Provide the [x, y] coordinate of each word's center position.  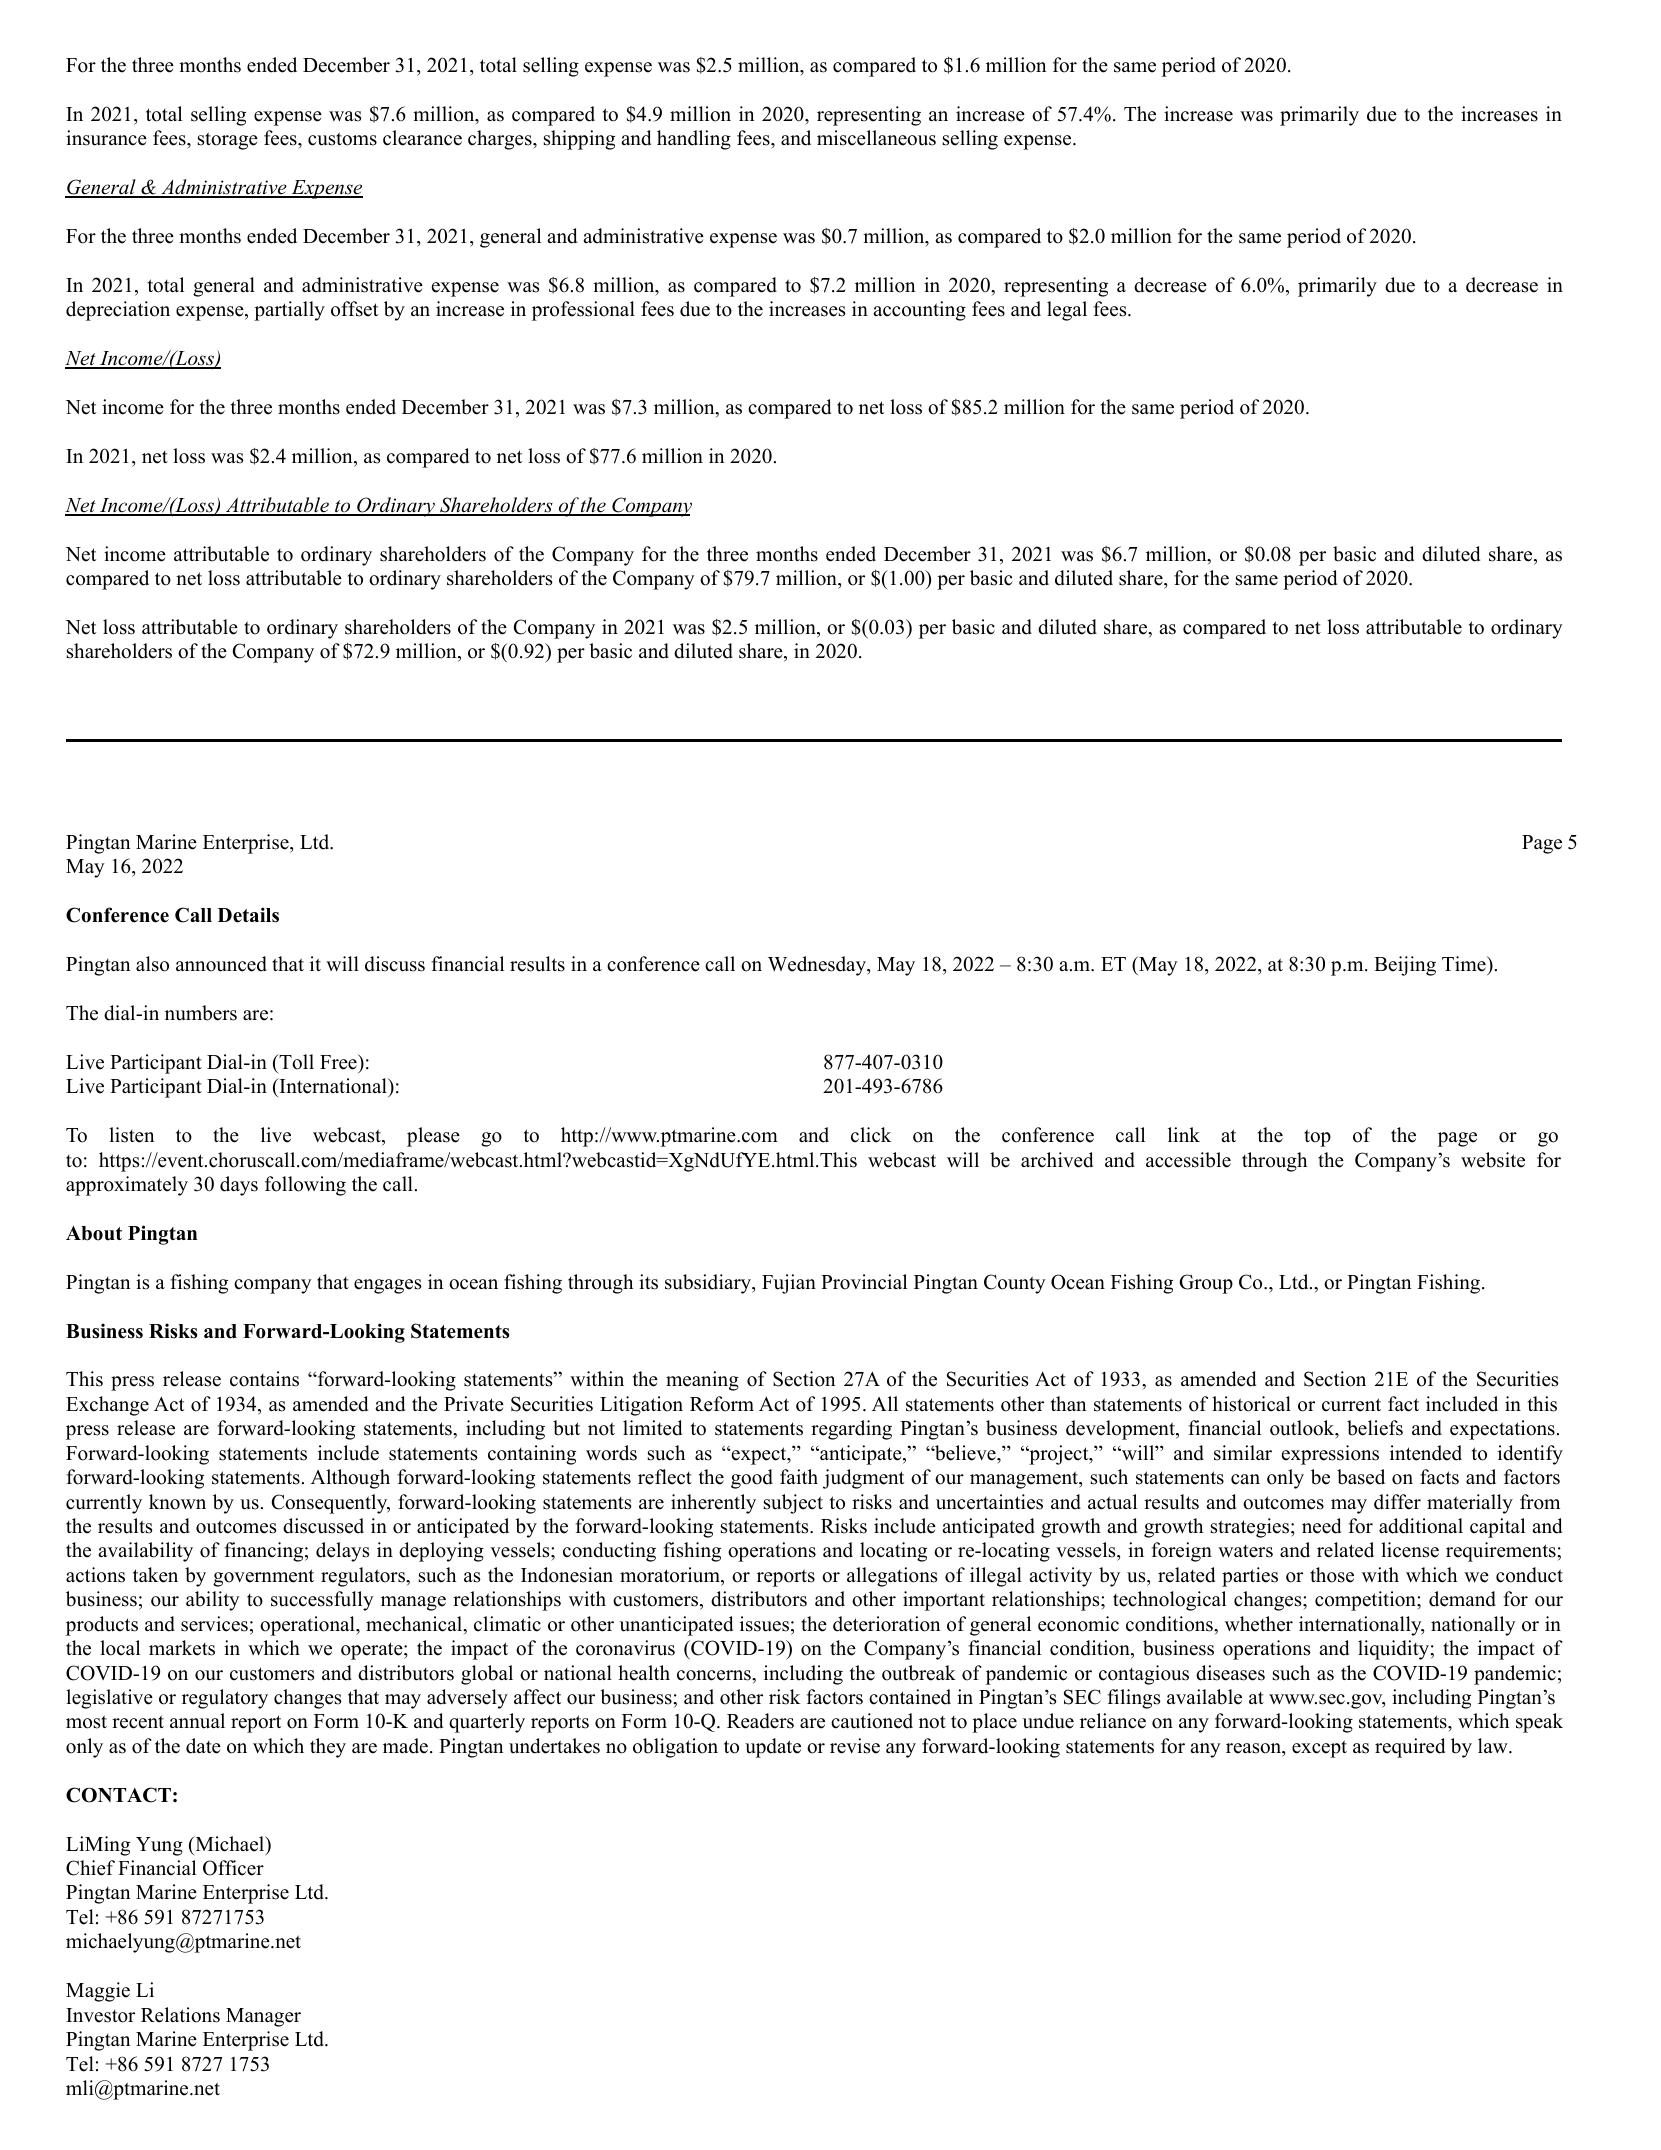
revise [855, 1746]
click [871, 1135]
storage [228, 141]
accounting [919, 311]
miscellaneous [876, 138]
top [1317, 1138]
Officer [233, 1868]
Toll [295, 1062]
